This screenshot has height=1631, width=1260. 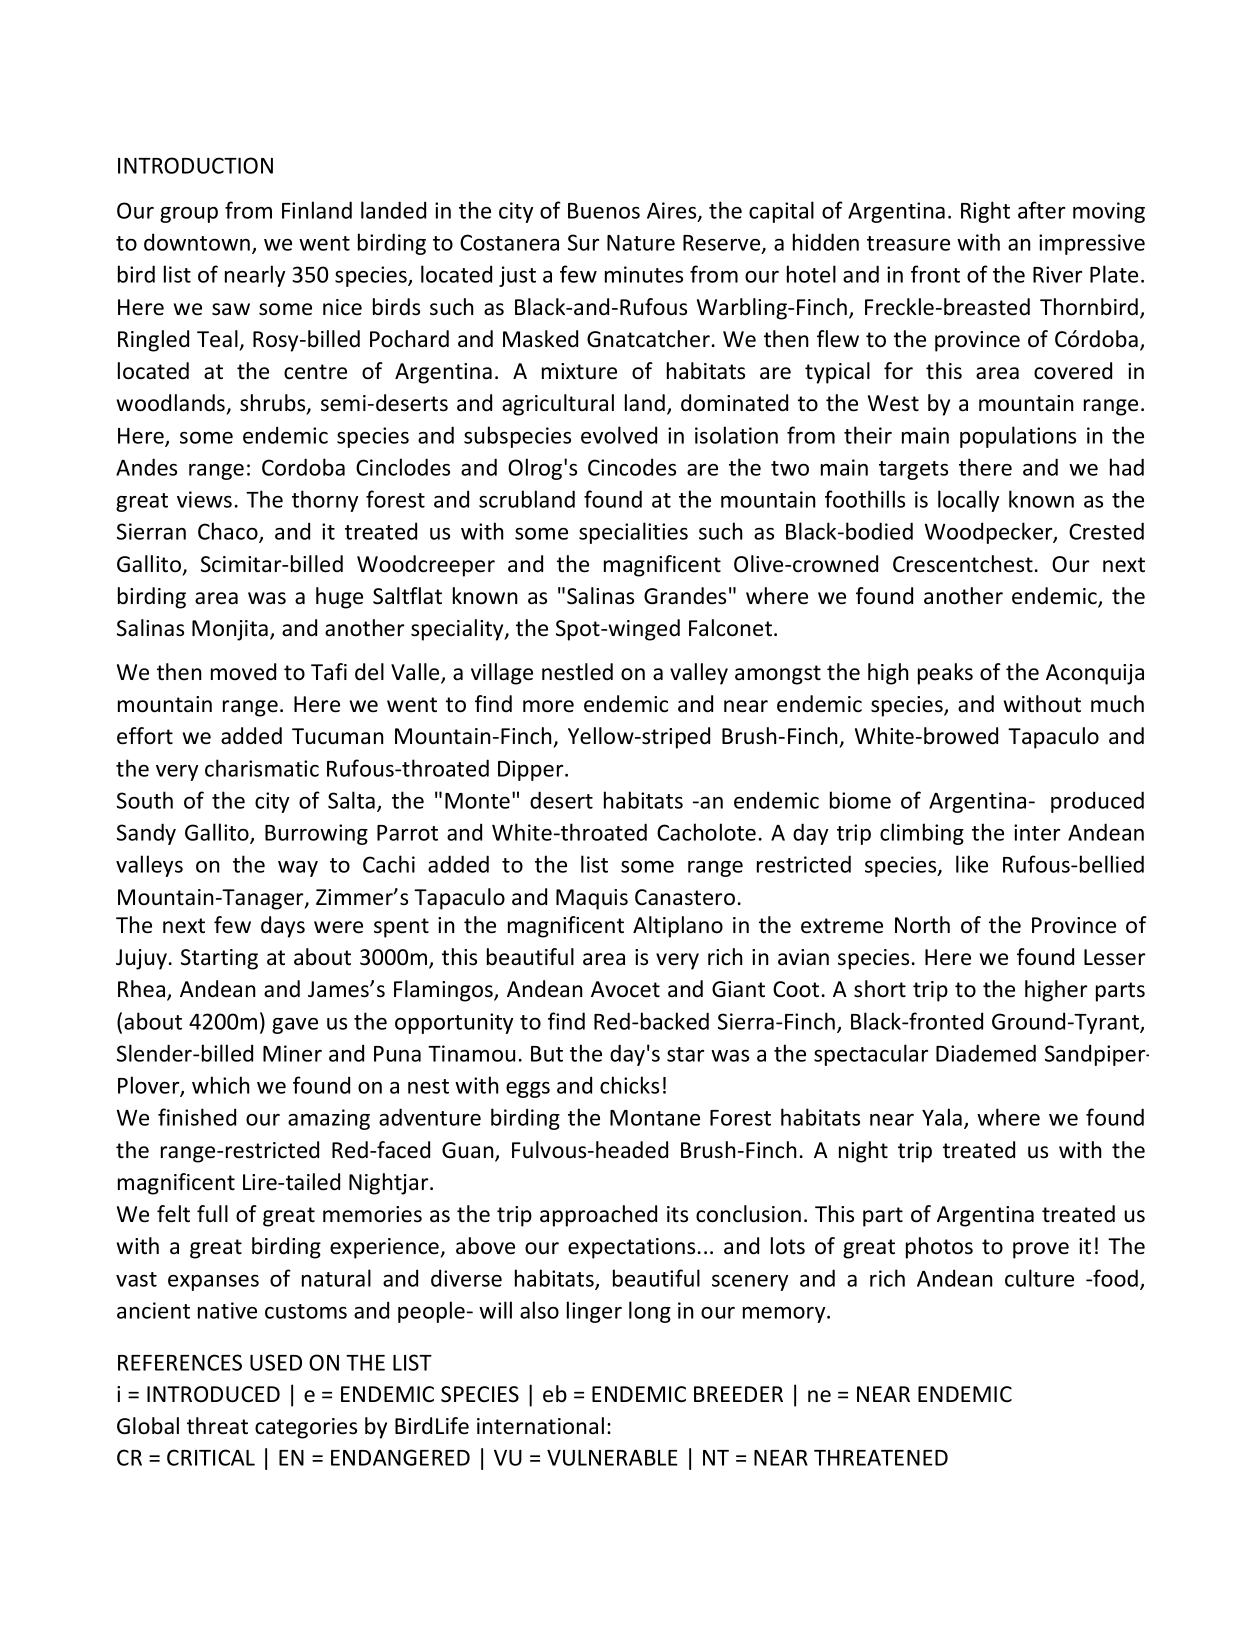 I want to click on specialities, so click(x=633, y=533).
